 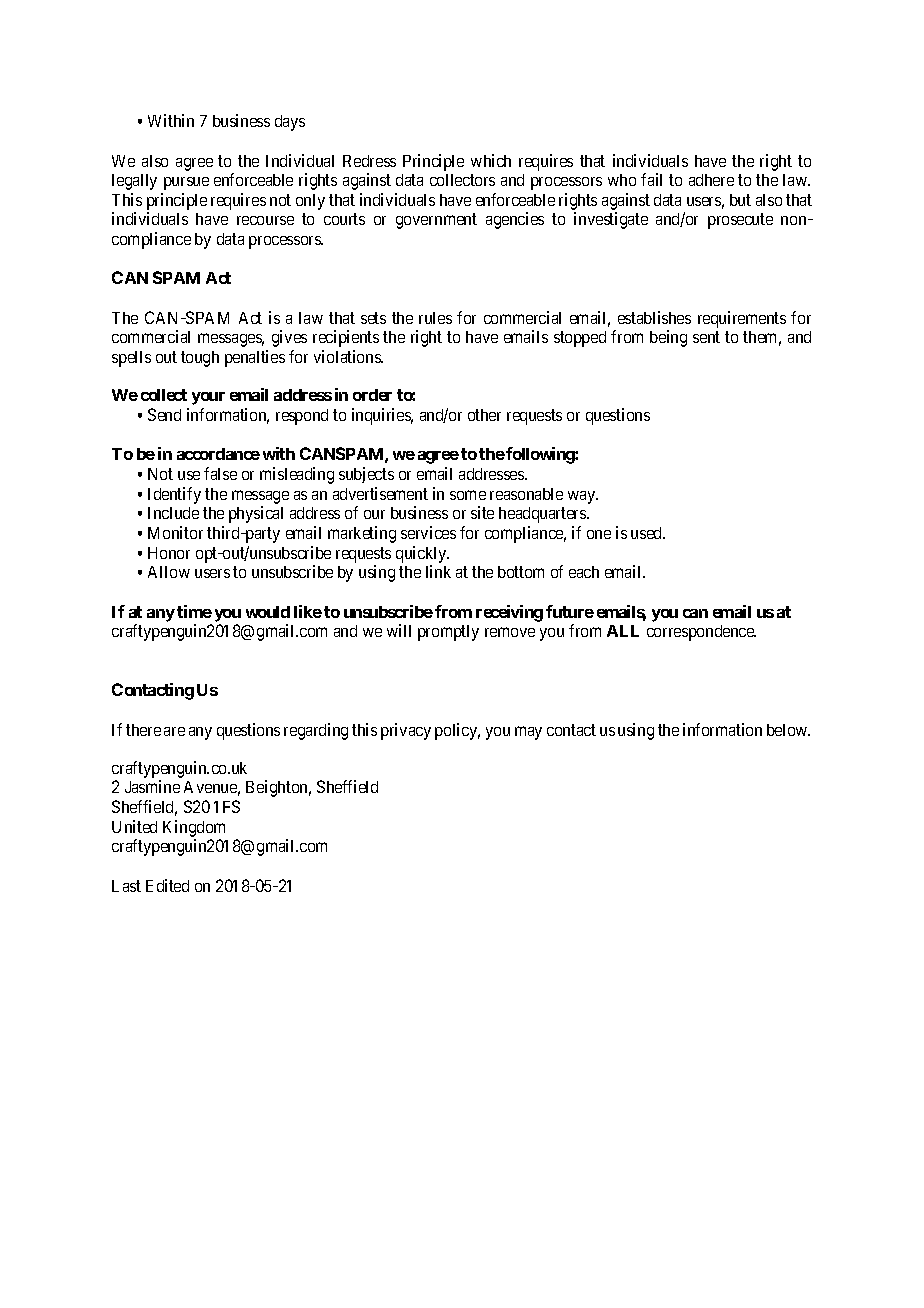 What do you see at coordinates (174, 495) in the page?
I see `Identify` at bounding box center [174, 495].
